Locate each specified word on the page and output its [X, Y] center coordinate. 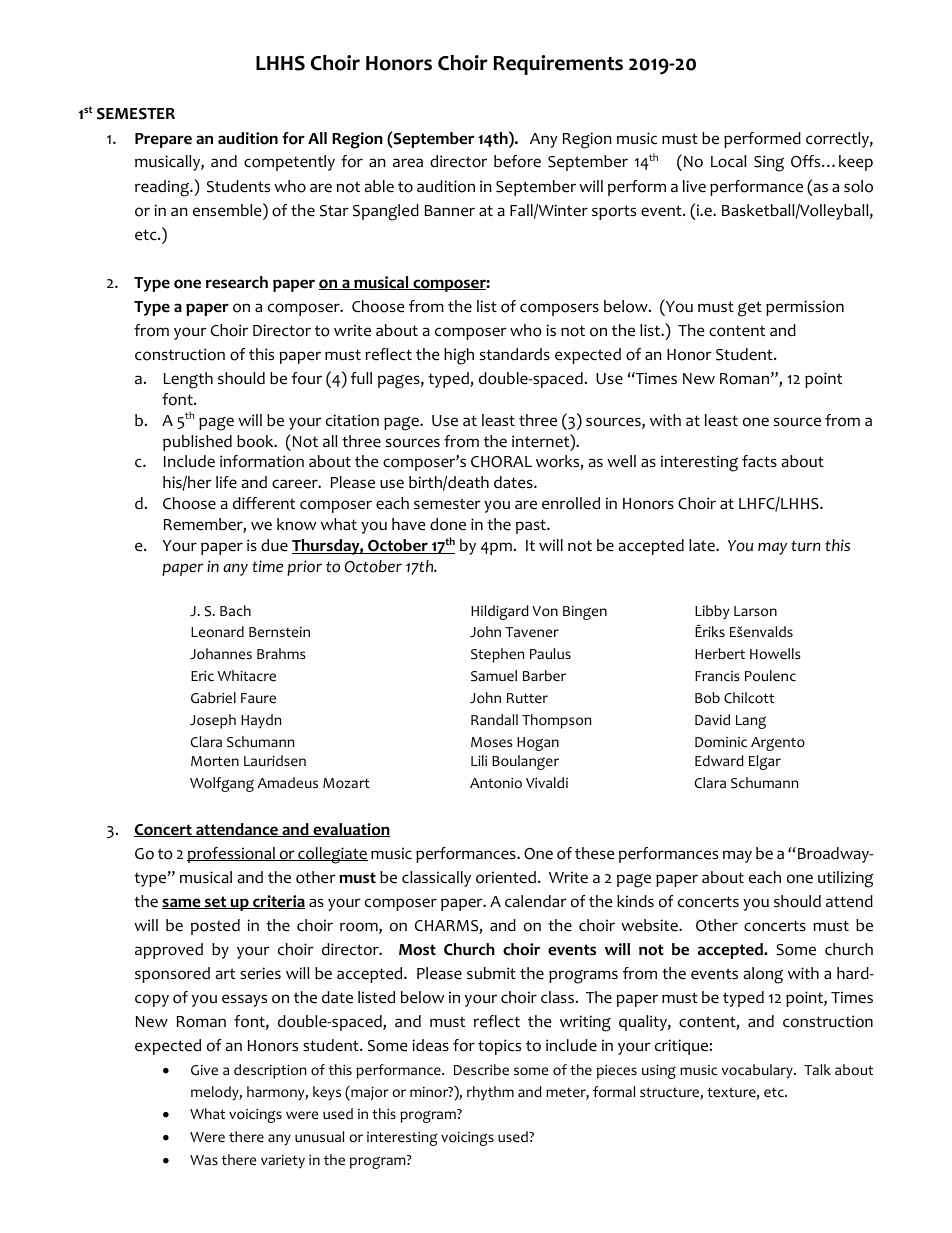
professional [232, 855]
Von [545, 611]
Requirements [558, 65]
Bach [235, 611]
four [306, 378]
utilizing [845, 879]
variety [283, 1162]
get [750, 309]
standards [515, 354]
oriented [506, 877]
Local [729, 161]
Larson [755, 611]
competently [289, 163]
